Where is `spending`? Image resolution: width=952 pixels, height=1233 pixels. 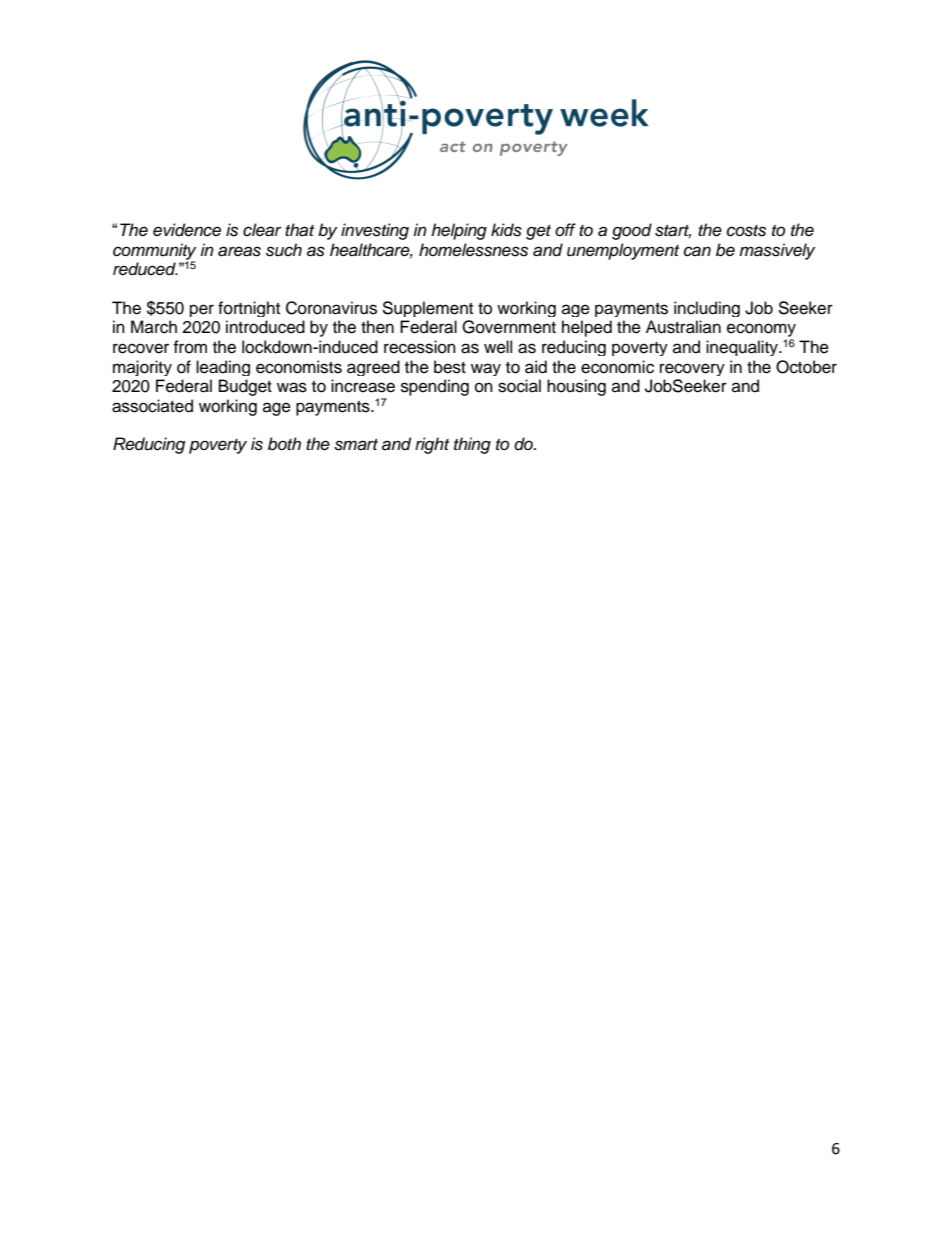 spending is located at coordinates (435, 387).
